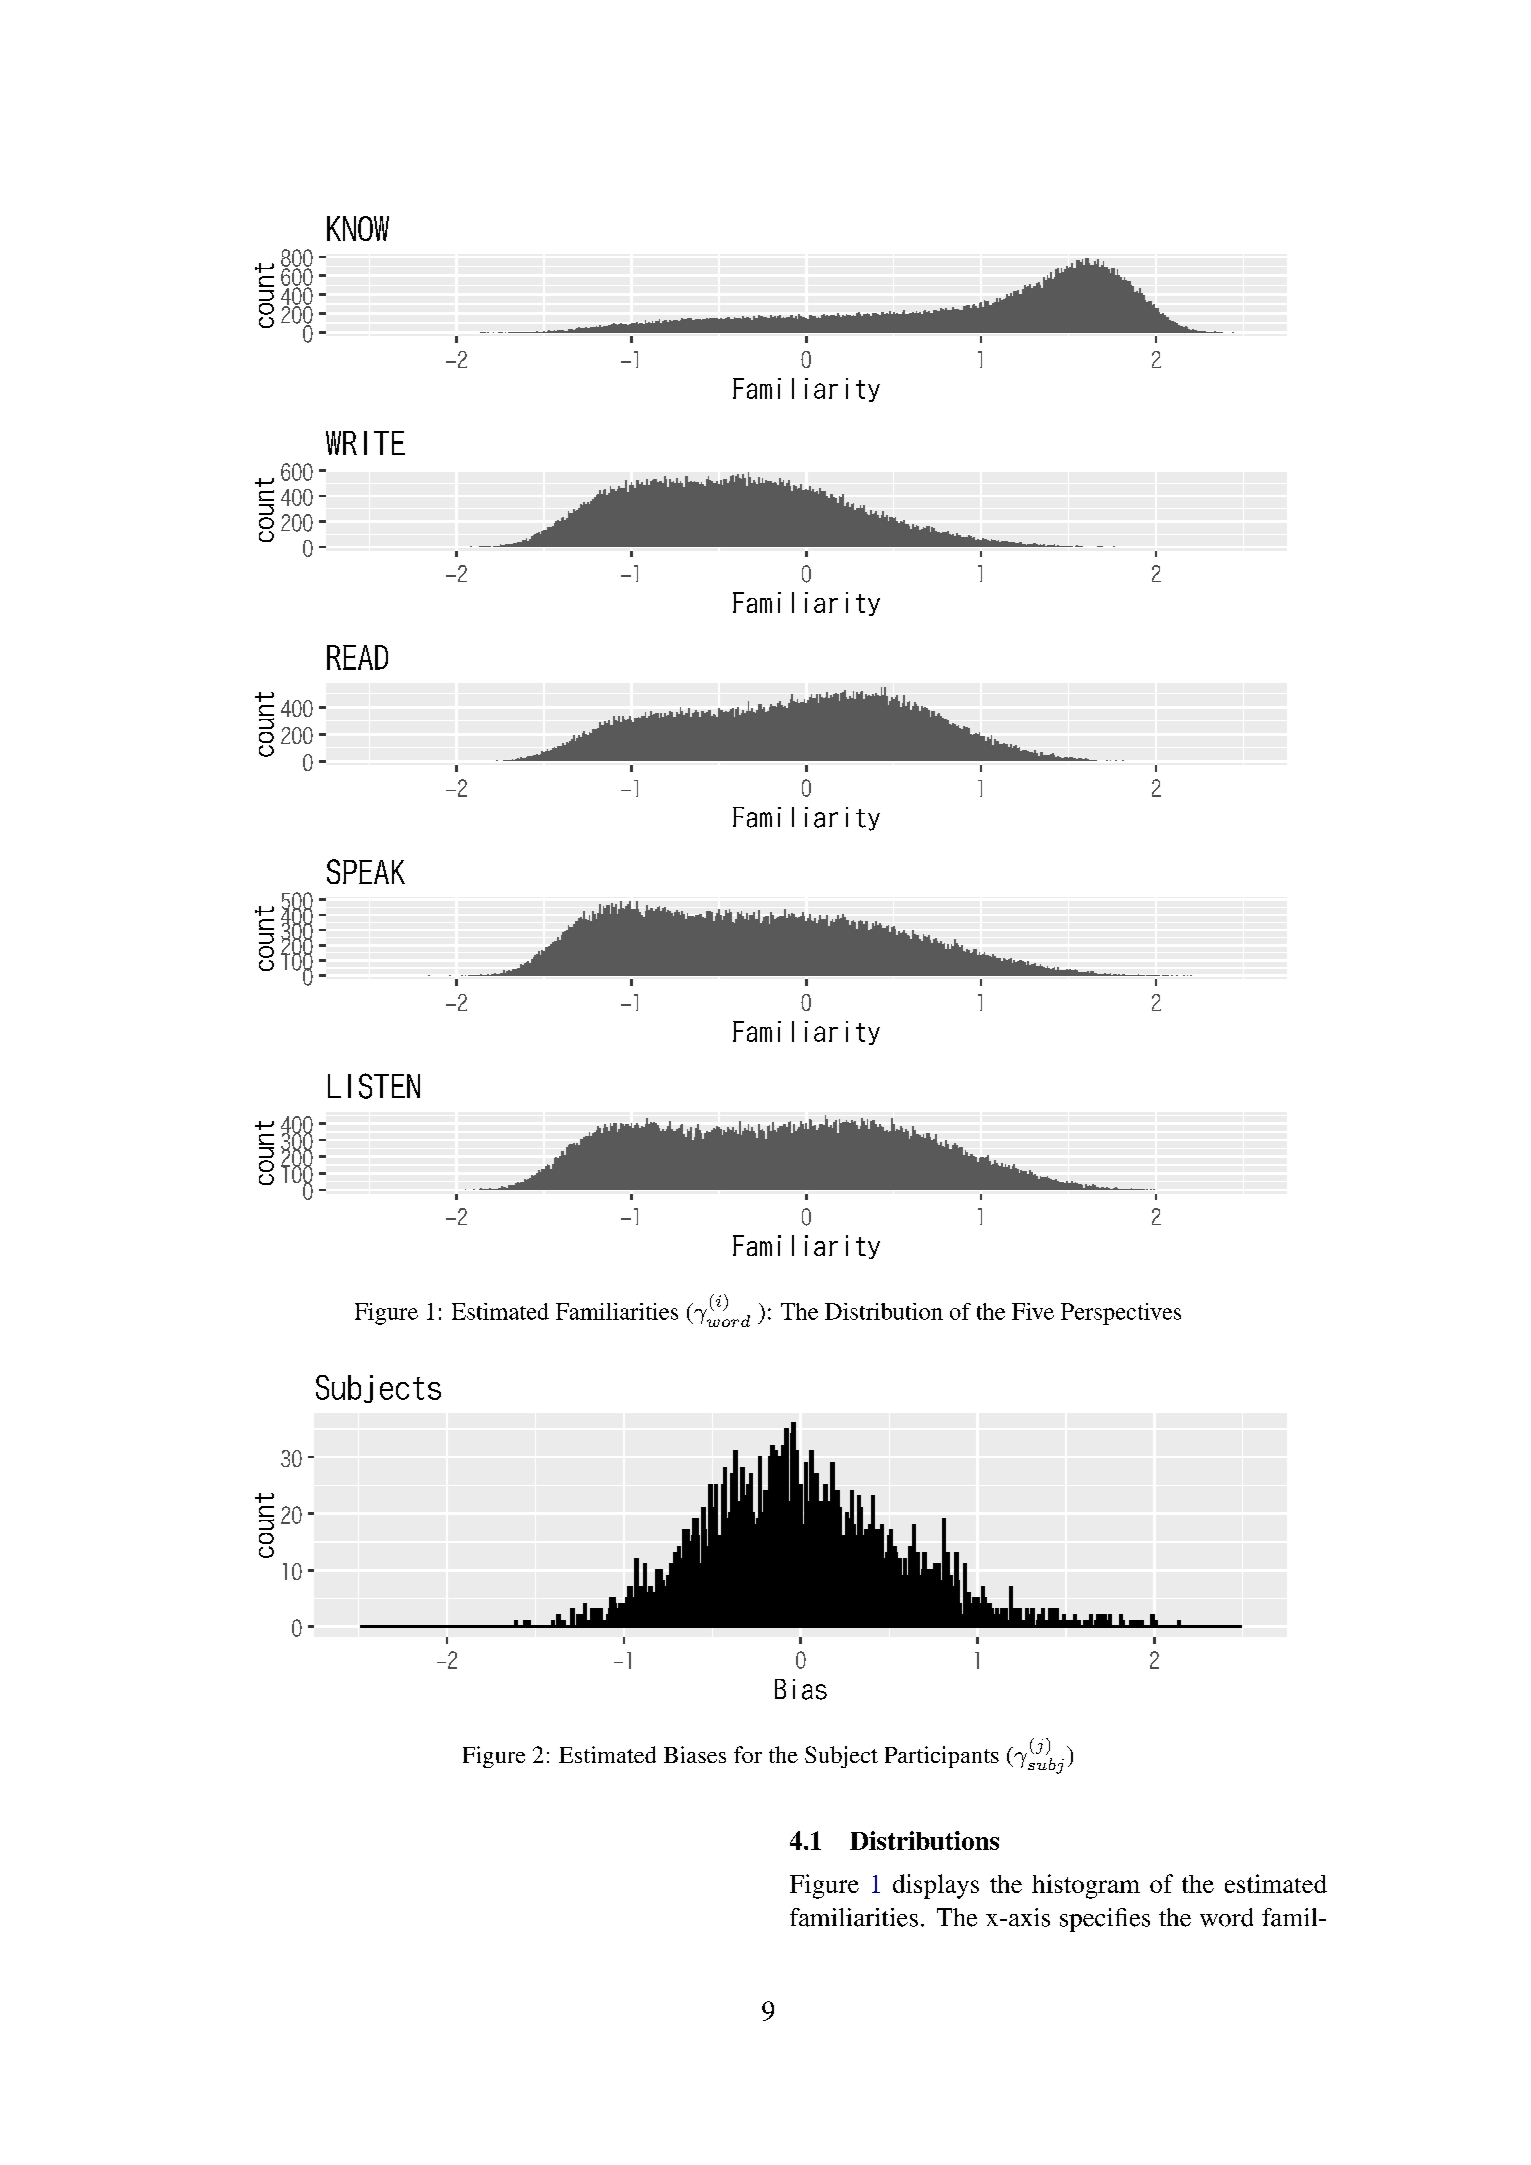 The width and height of the screenshot is (1531, 2165). What do you see at coordinates (936, 1886) in the screenshot?
I see `displays` at bounding box center [936, 1886].
